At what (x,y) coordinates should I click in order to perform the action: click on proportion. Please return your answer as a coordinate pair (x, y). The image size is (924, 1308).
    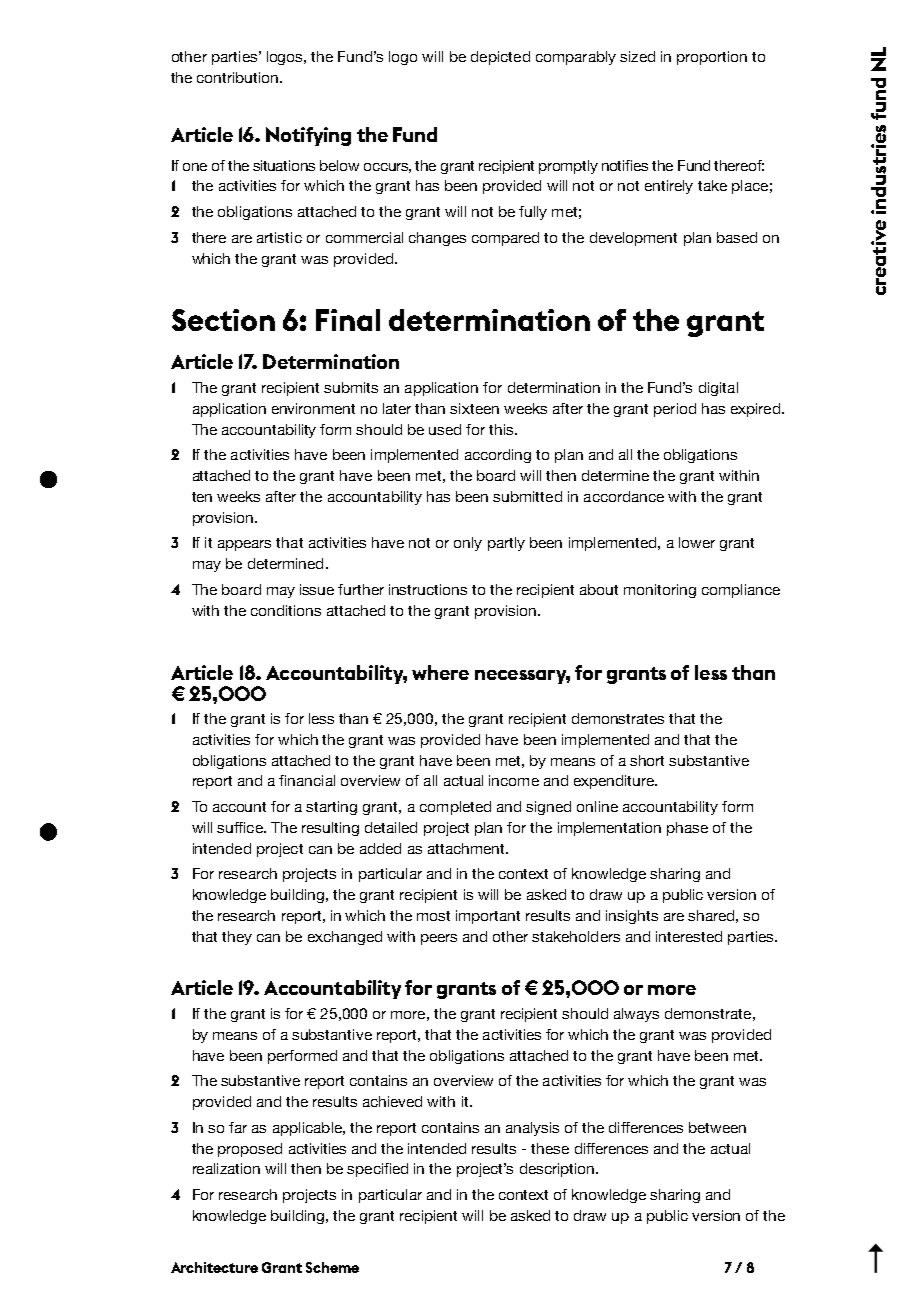
    Looking at the image, I should click on (712, 58).
